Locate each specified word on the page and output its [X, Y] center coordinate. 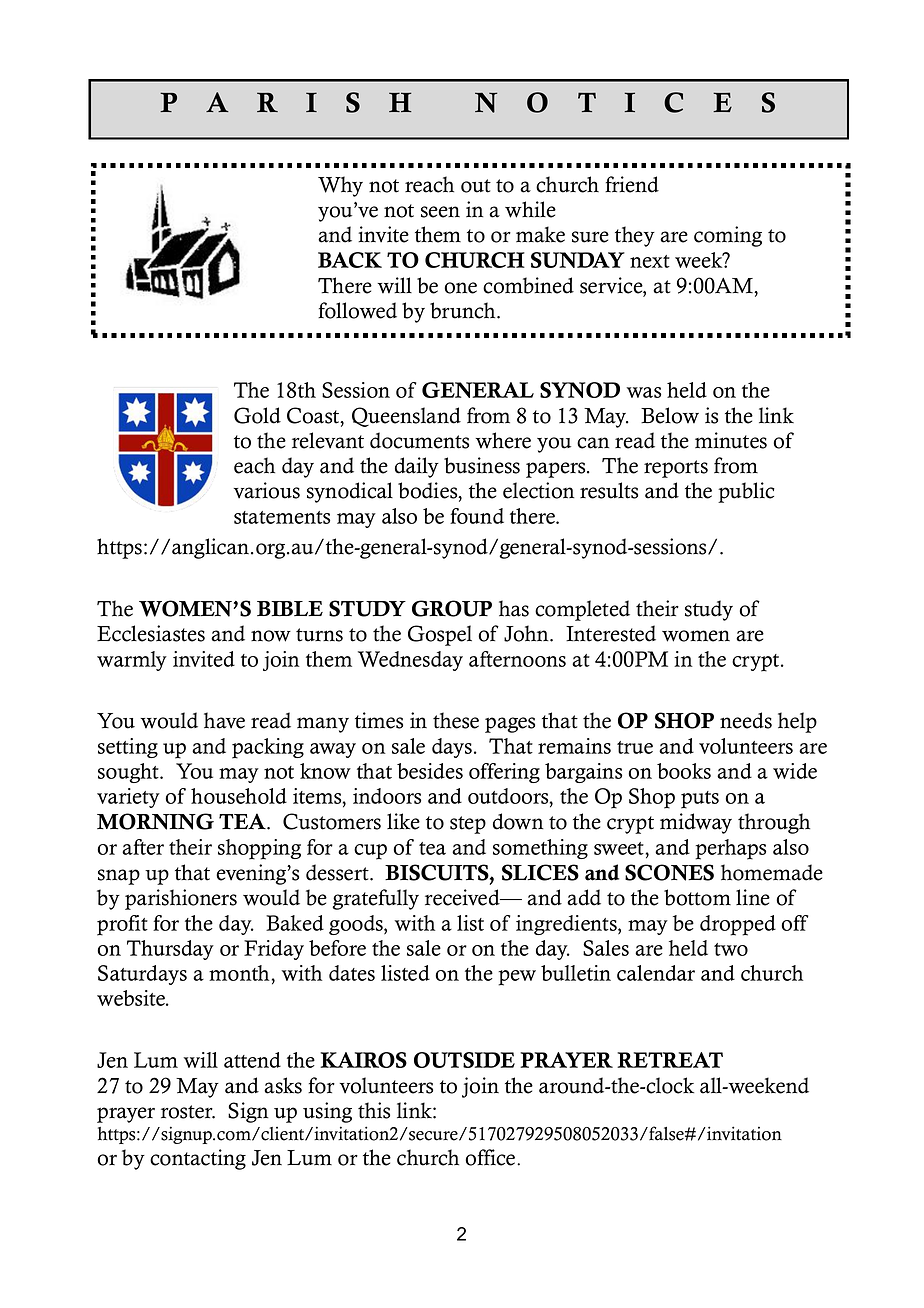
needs [746, 720]
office [491, 1157]
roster [188, 1112]
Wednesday [410, 661]
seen [440, 212]
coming [728, 236]
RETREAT [670, 1060]
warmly [132, 661]
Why [340, 186]
